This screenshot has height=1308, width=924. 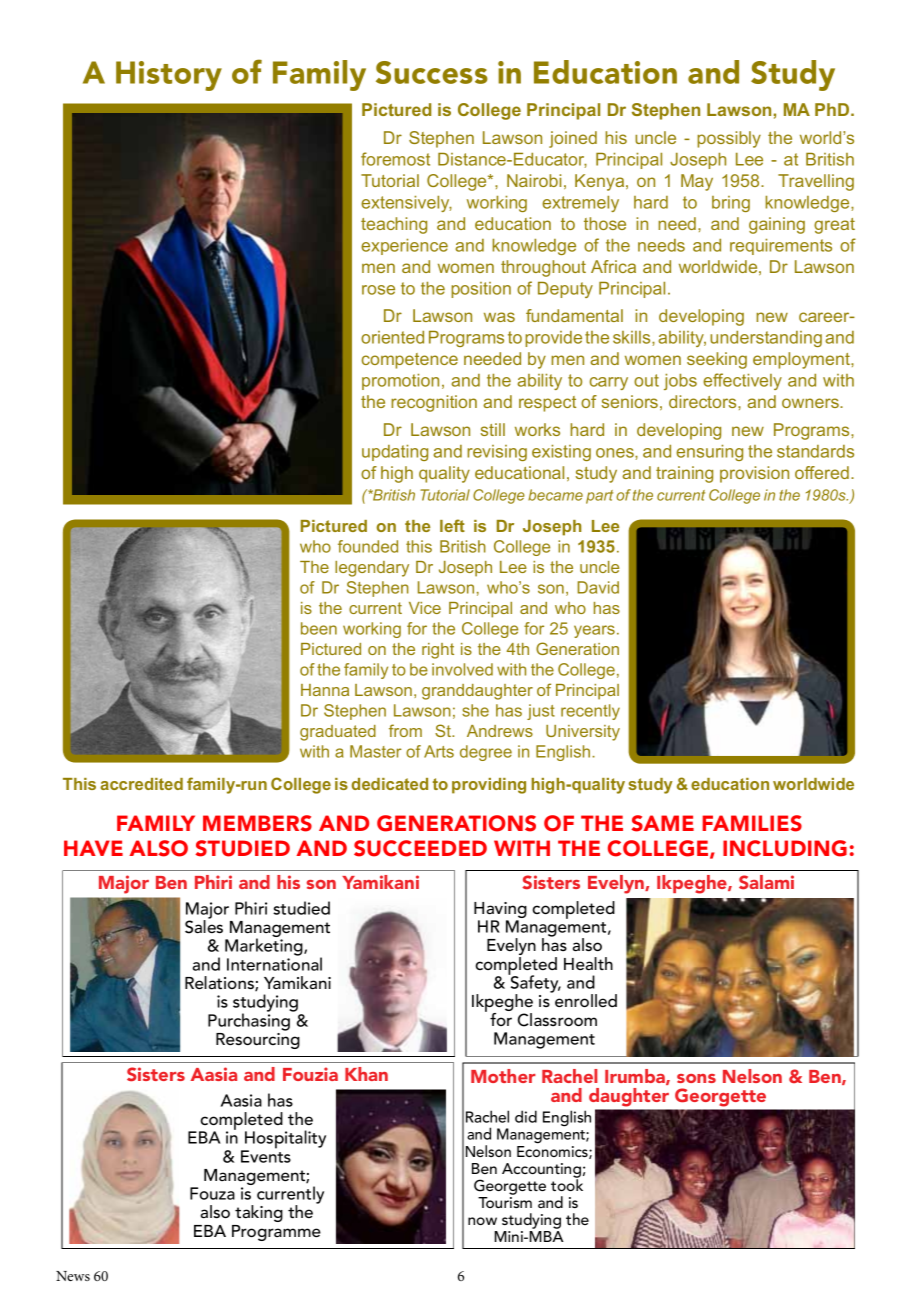 I want to click on Sales, so click(x=204, y=926).
